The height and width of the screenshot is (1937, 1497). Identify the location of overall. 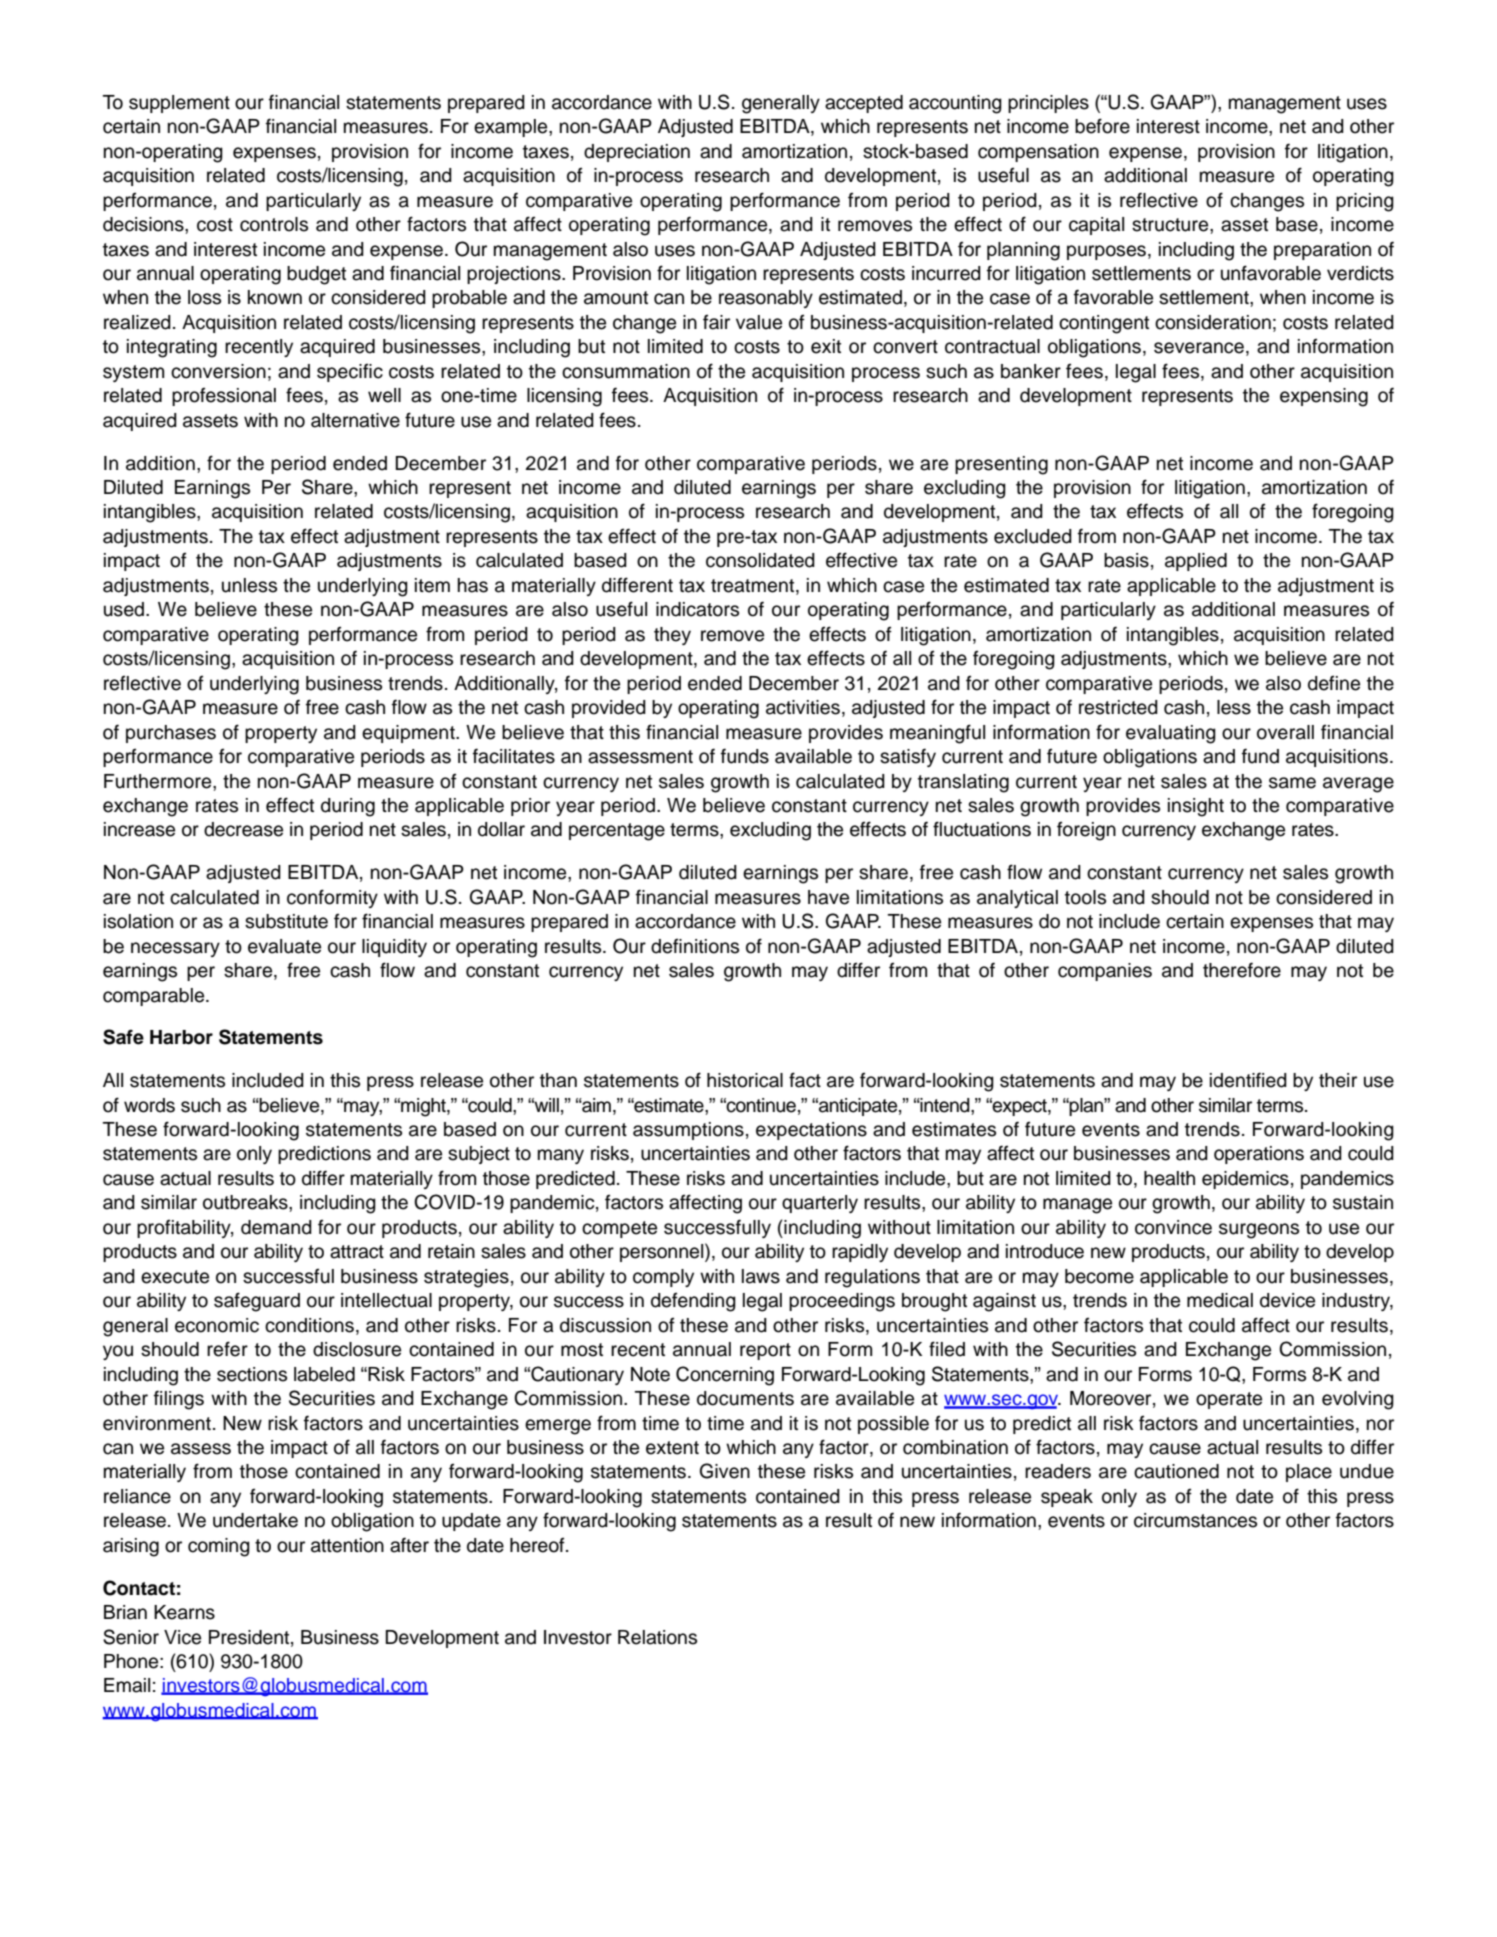
(1285, 732).
